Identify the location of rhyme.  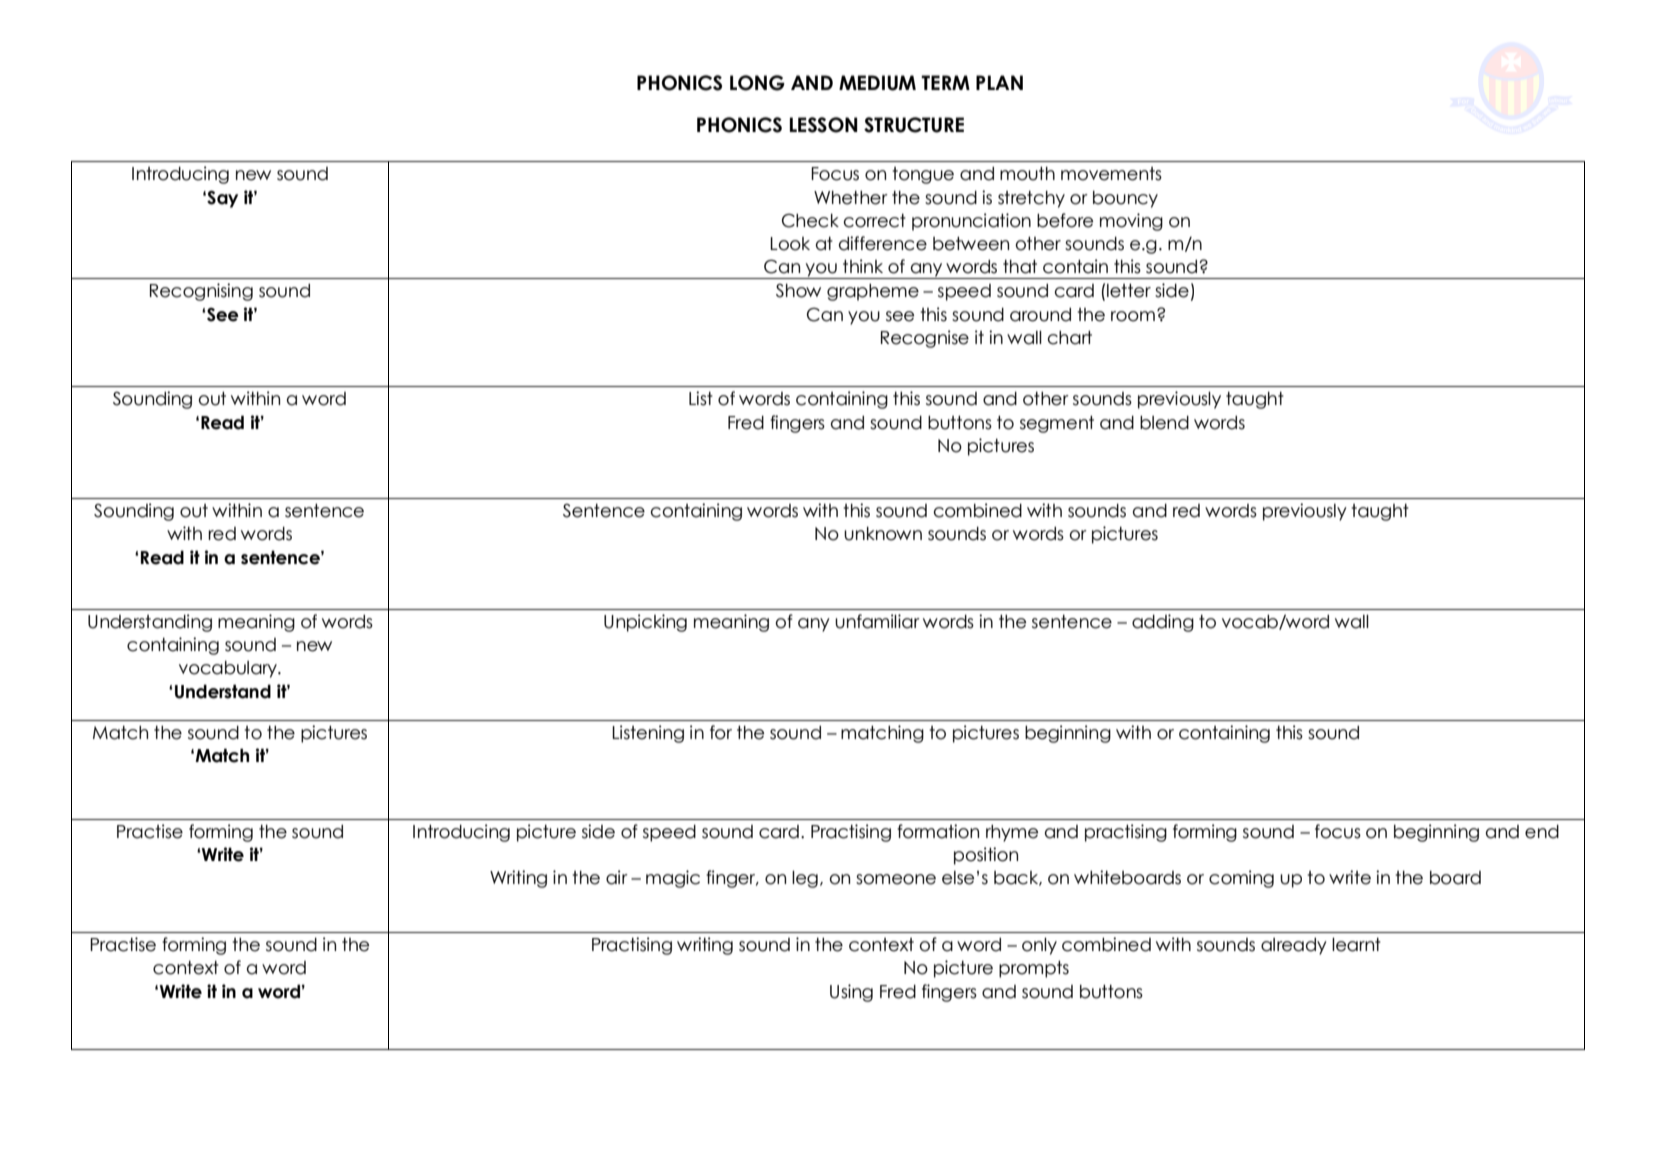
(1012, 833).
